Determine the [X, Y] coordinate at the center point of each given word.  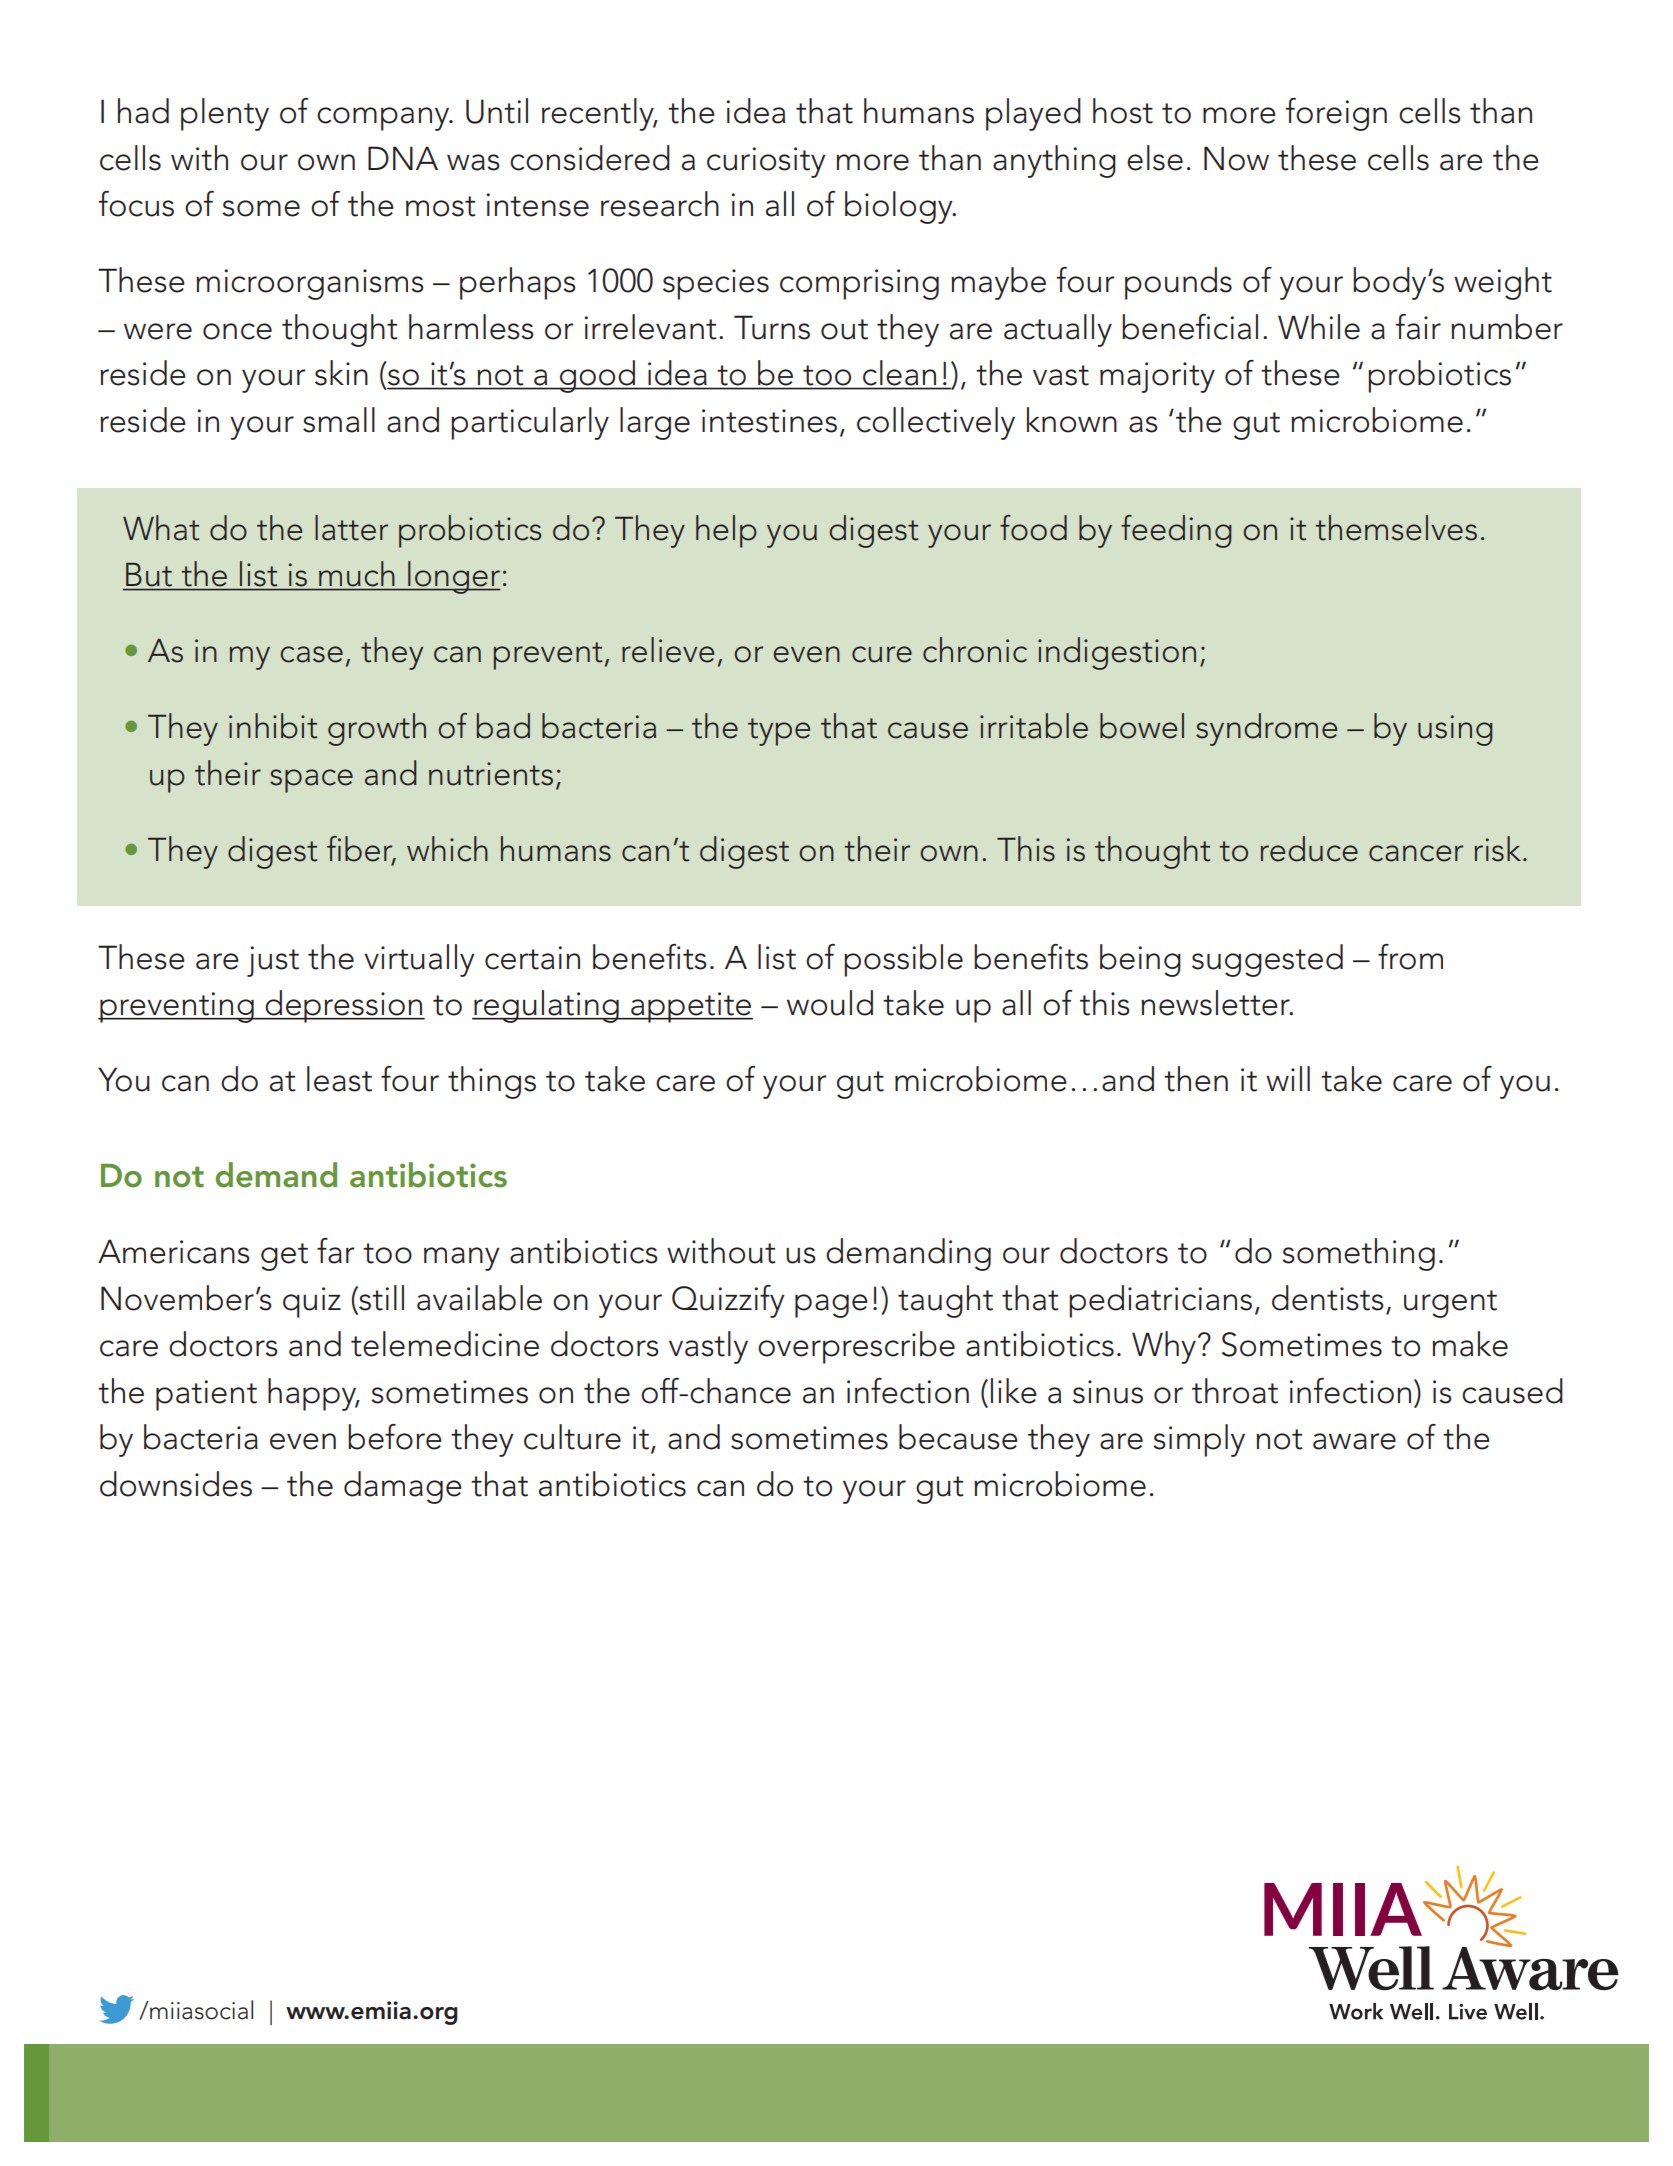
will [1288, 1078]
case [311, 654]
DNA [403, 158]
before [395, 1437]
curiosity [766, 162]
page [831, 1306]
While [1319, 327]
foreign [1336, 114]
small [339, 420]
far [335, 1251]
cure [882, 654]
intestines [769, 421]
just [273, 961]
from [1410, 957]
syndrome [1266, 729]
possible [903, 960]
